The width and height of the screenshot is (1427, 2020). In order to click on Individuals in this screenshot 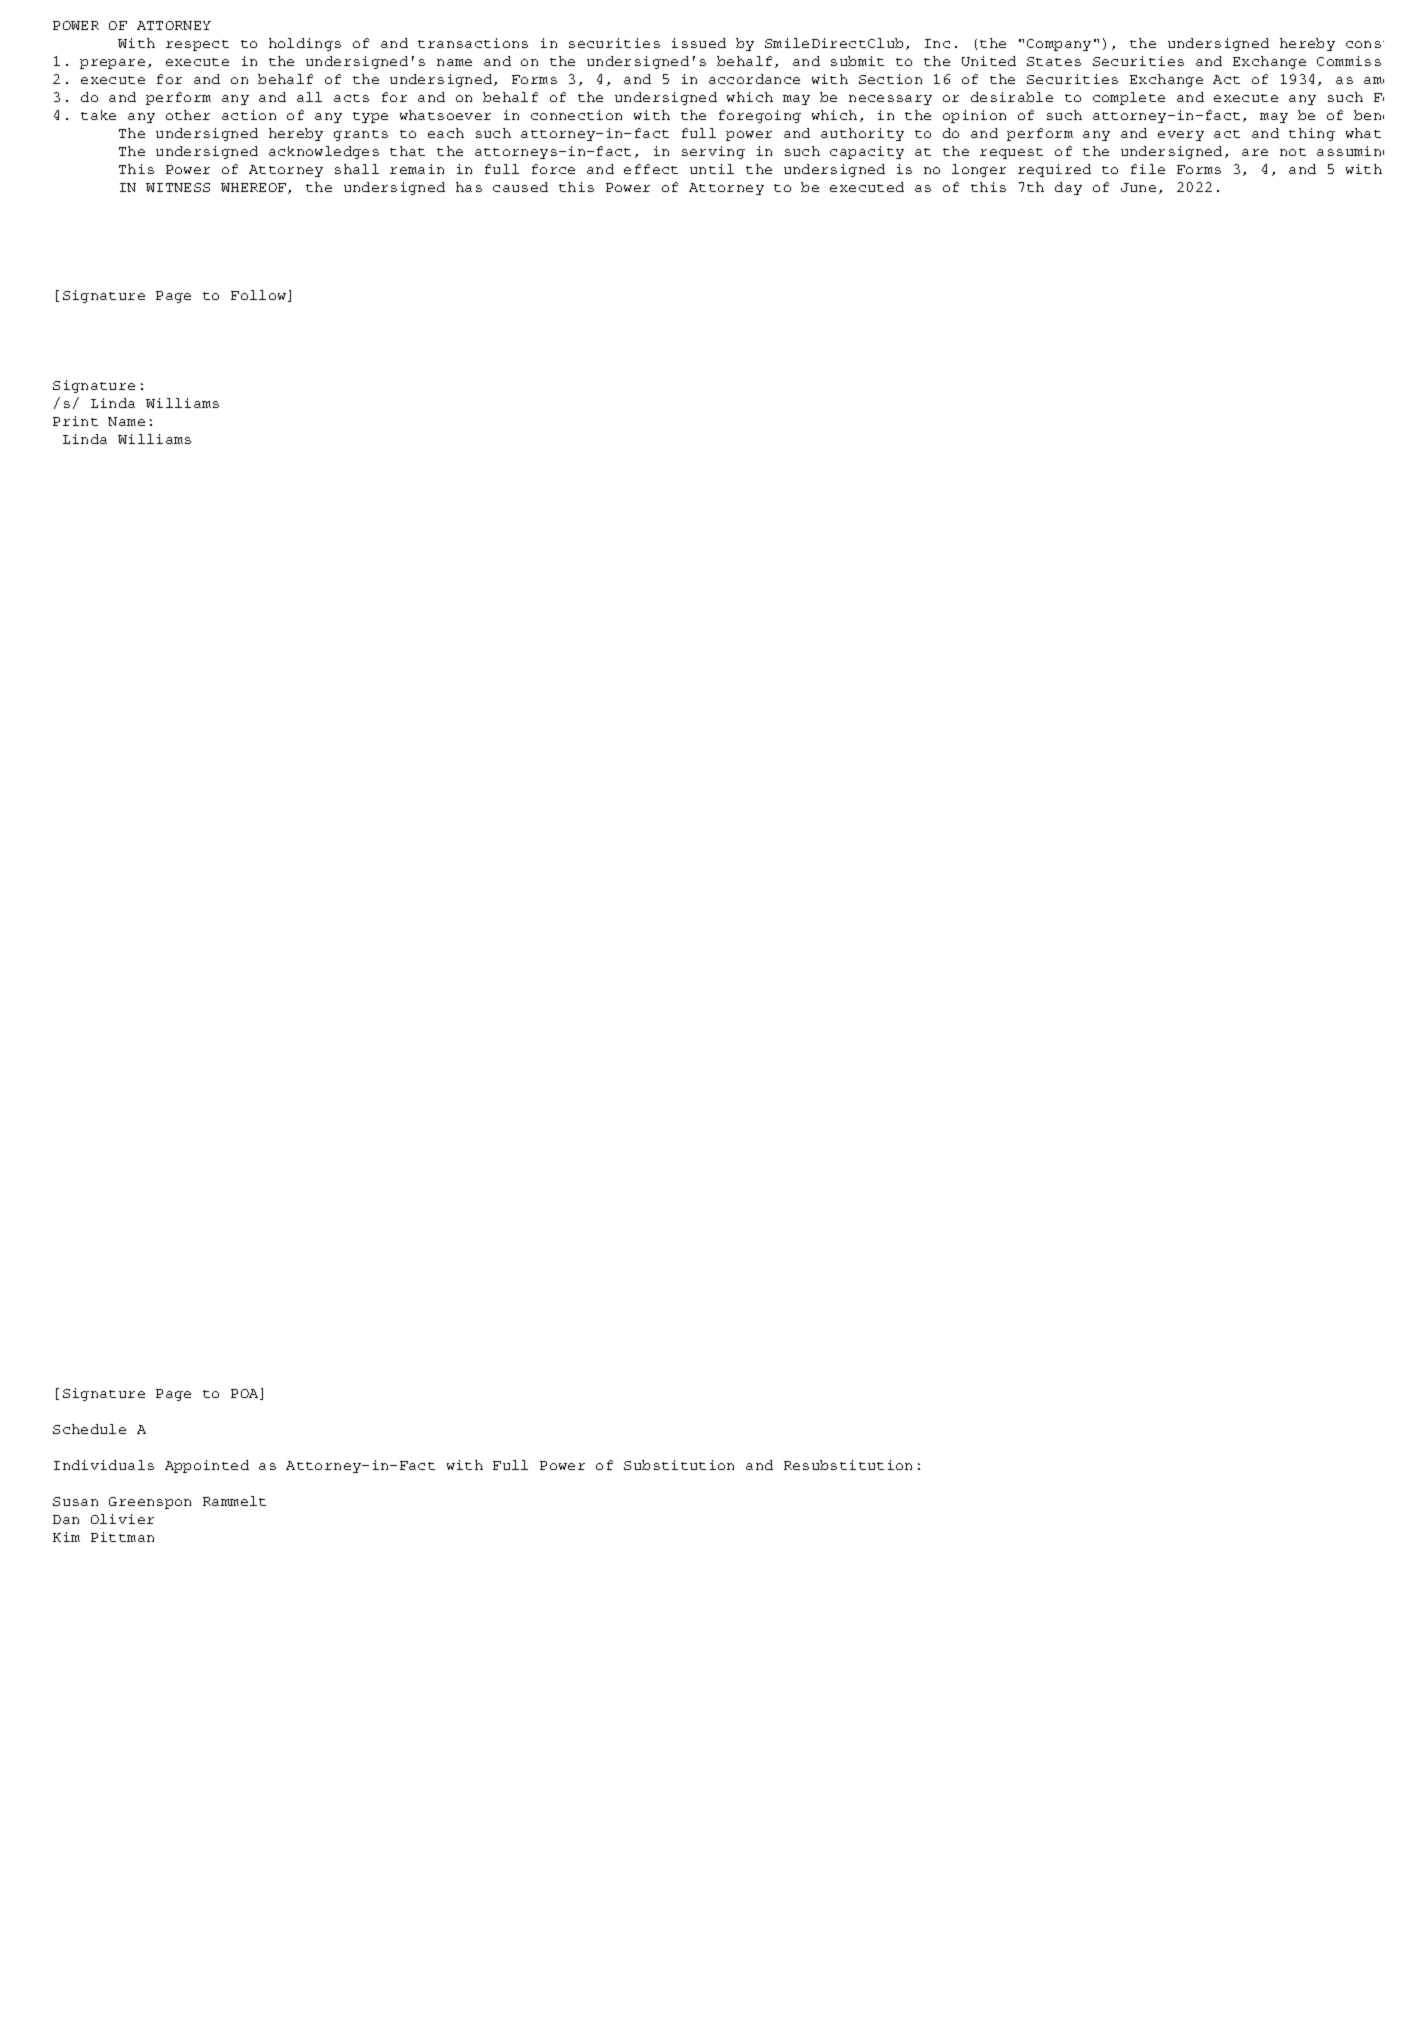, I will do `click(104, 1465)`.
